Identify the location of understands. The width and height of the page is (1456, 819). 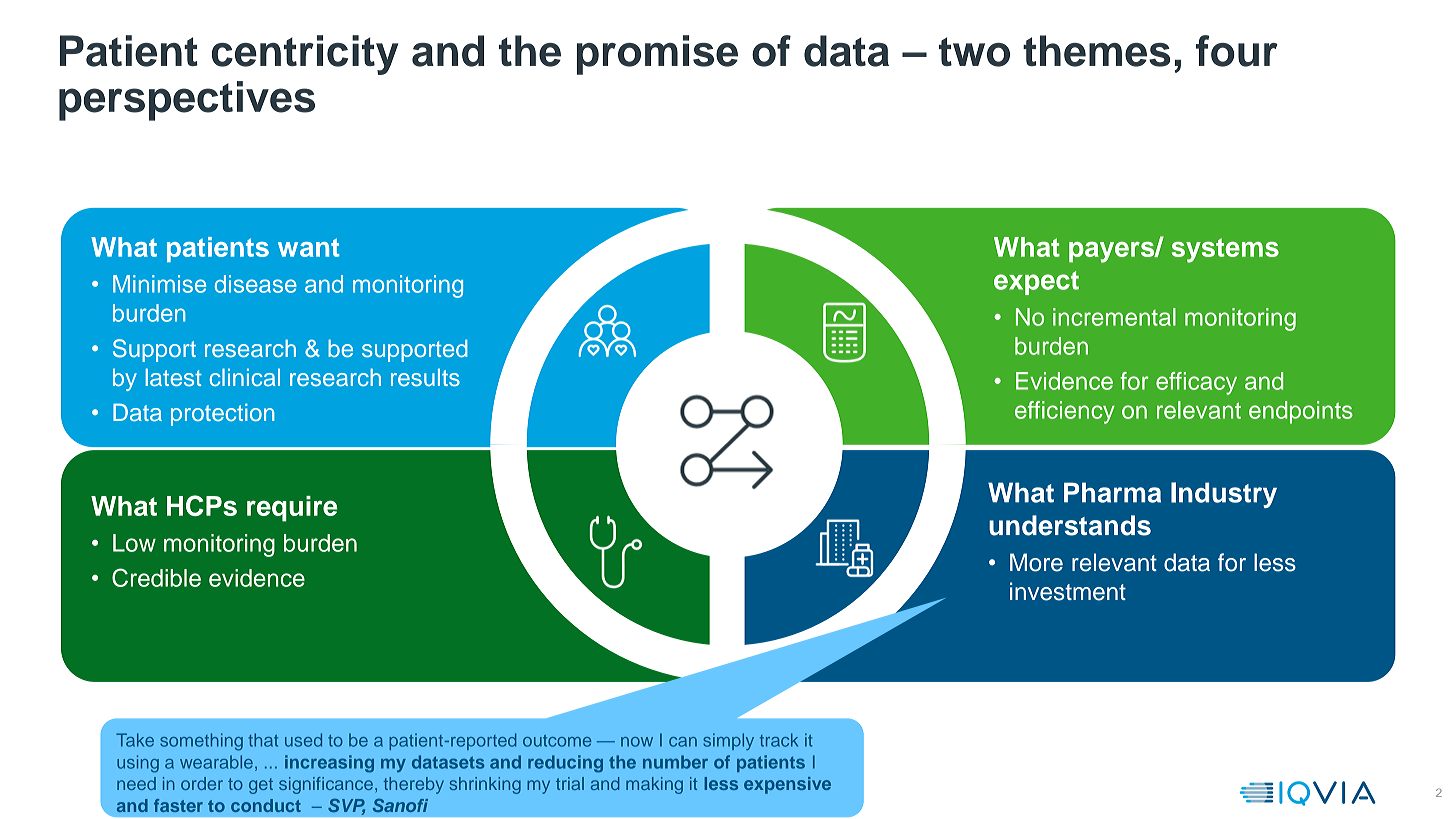
(1070, 525).
